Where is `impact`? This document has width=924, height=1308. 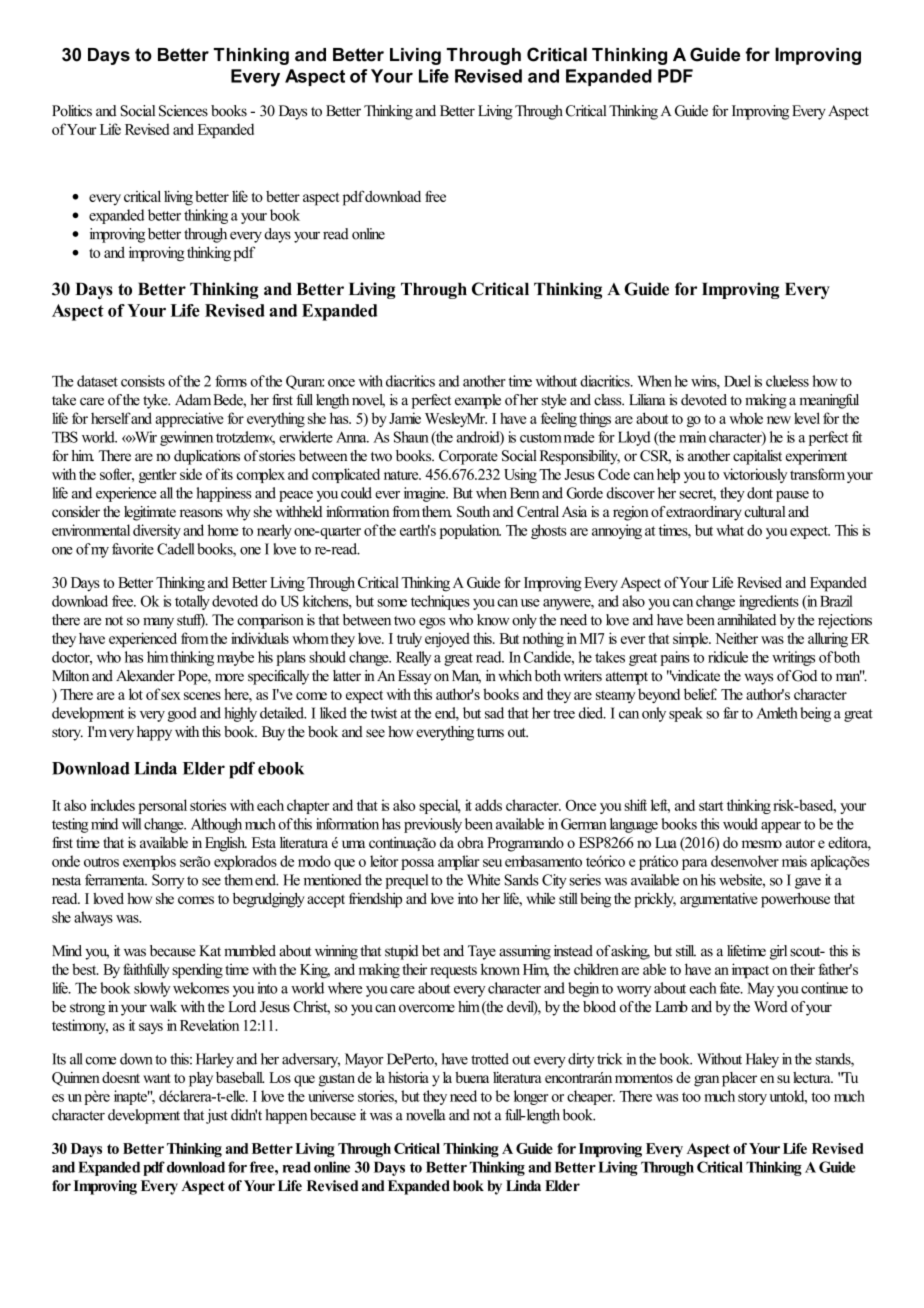
impact is located at coordinates (750, 970).
